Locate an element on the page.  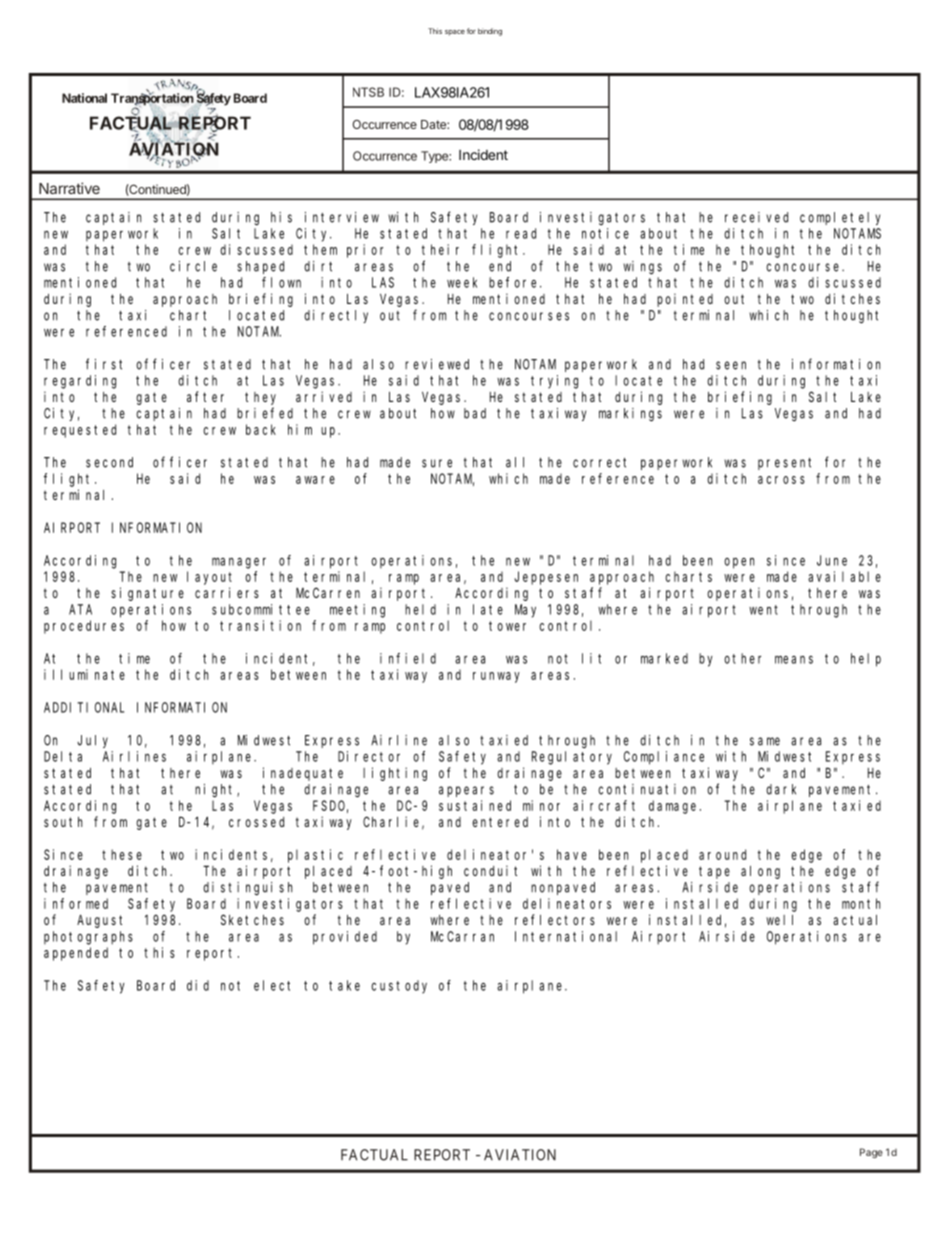
received is located at coordinates (756, 217).
